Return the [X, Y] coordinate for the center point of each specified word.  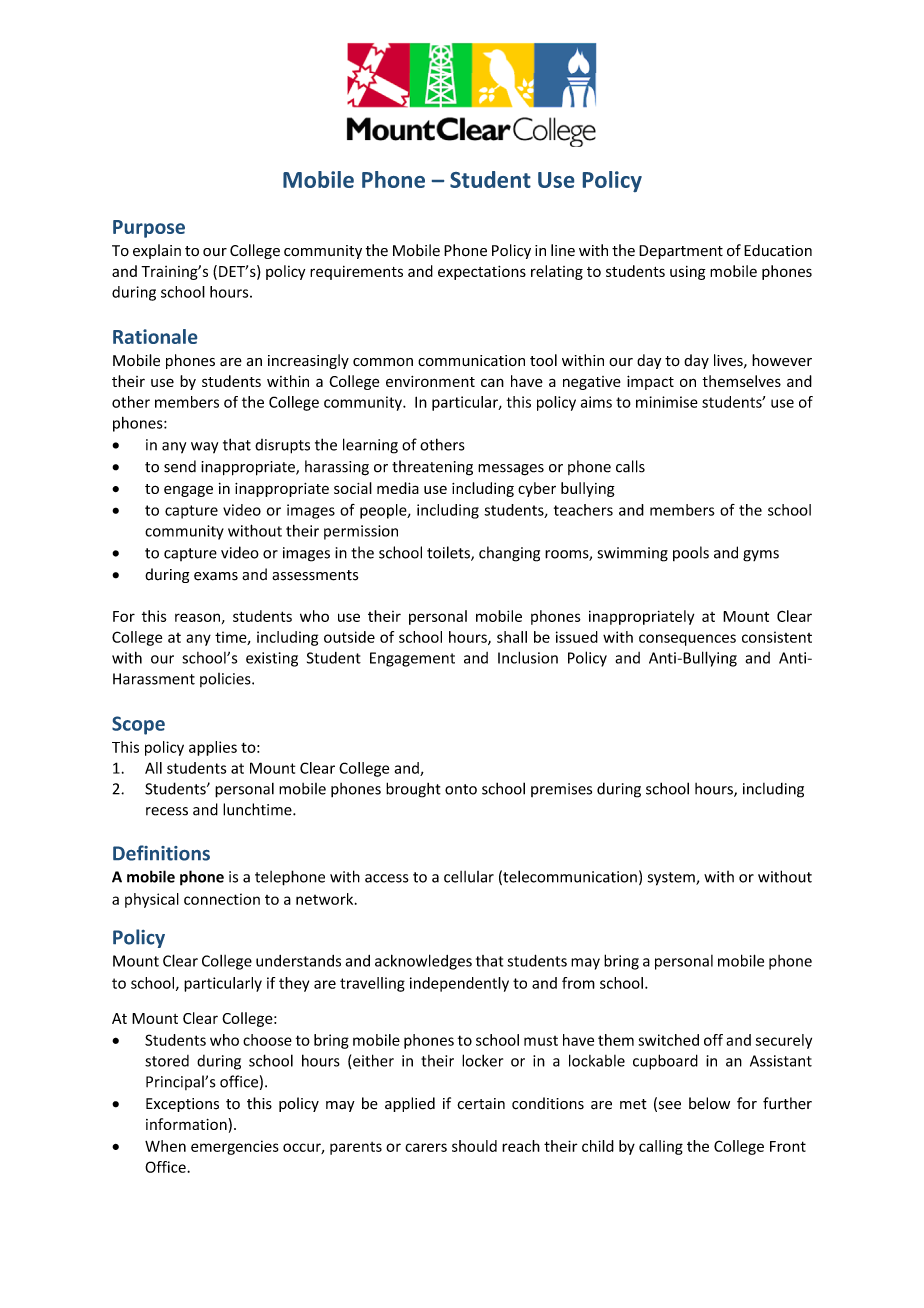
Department [681, 252]
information [186, 1124]
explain [157, 251]
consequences [687, 640]
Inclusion [528, 657]
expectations [482, 272]
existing [272, 659]
